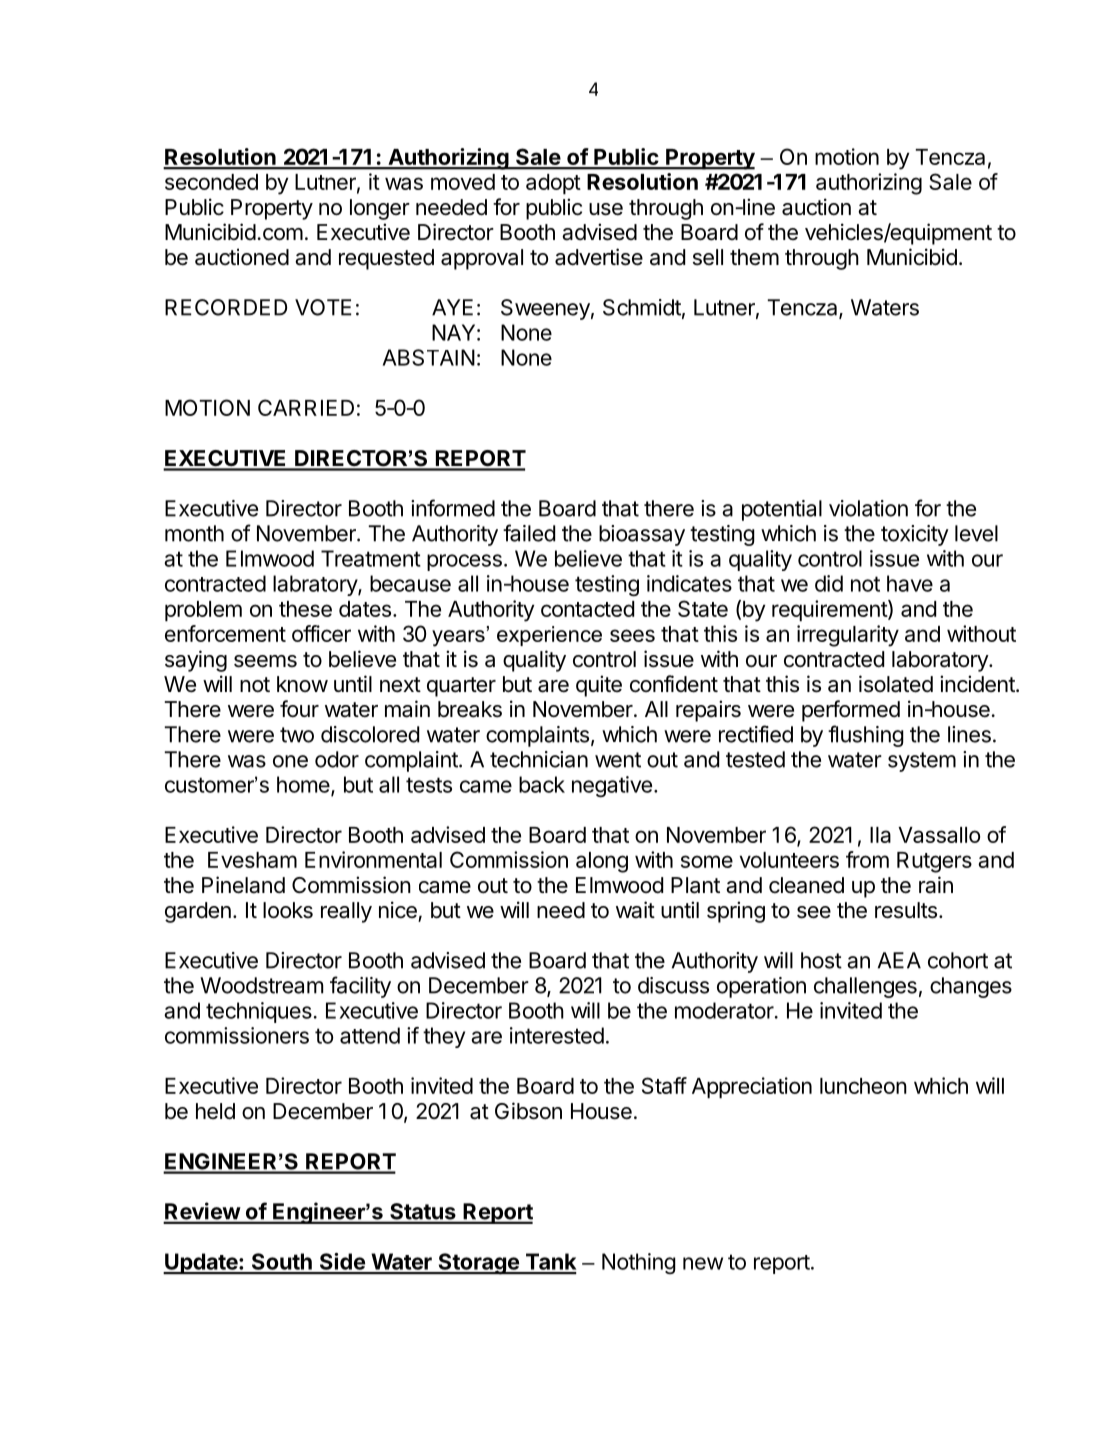 The width and height of the page is (1113, 1441). I want to click on Update, so click(201, 1263).
